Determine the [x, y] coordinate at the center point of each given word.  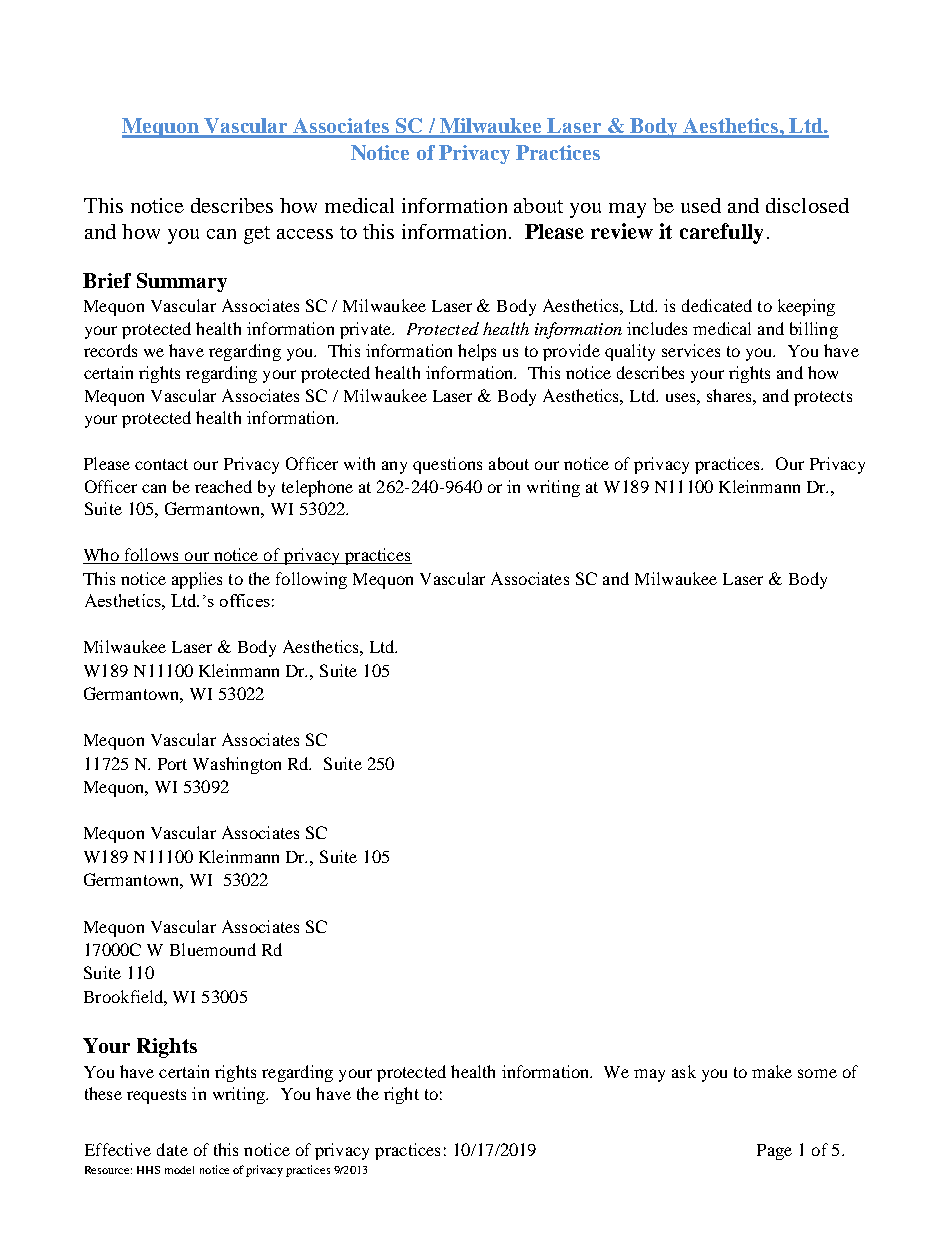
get [257, 235]
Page [774, 1152]
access [305, 234]
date [172, 1149]
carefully [721, 233]
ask [684, 1071]
